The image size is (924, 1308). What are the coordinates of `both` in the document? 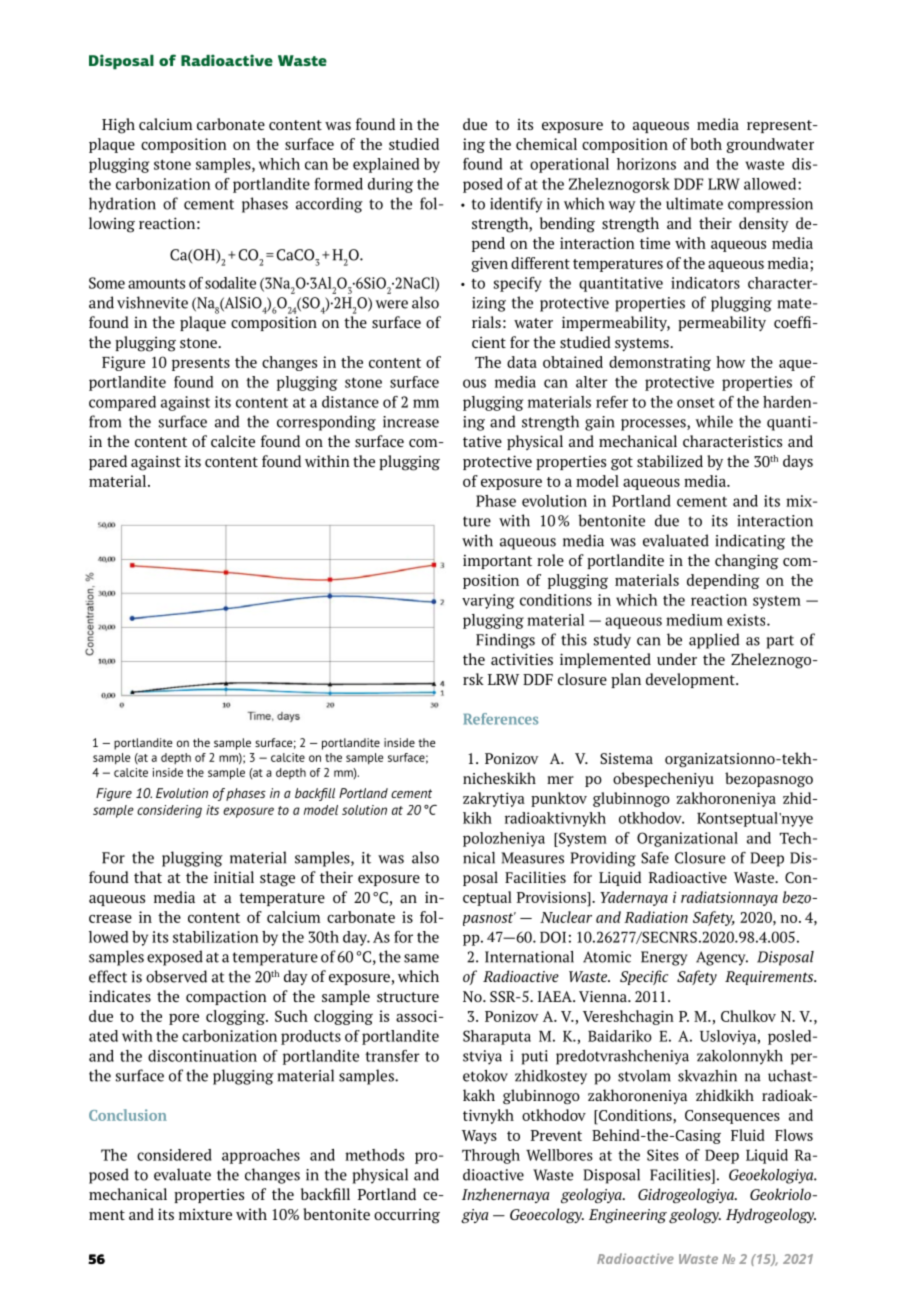 It's located at (706, 144).
